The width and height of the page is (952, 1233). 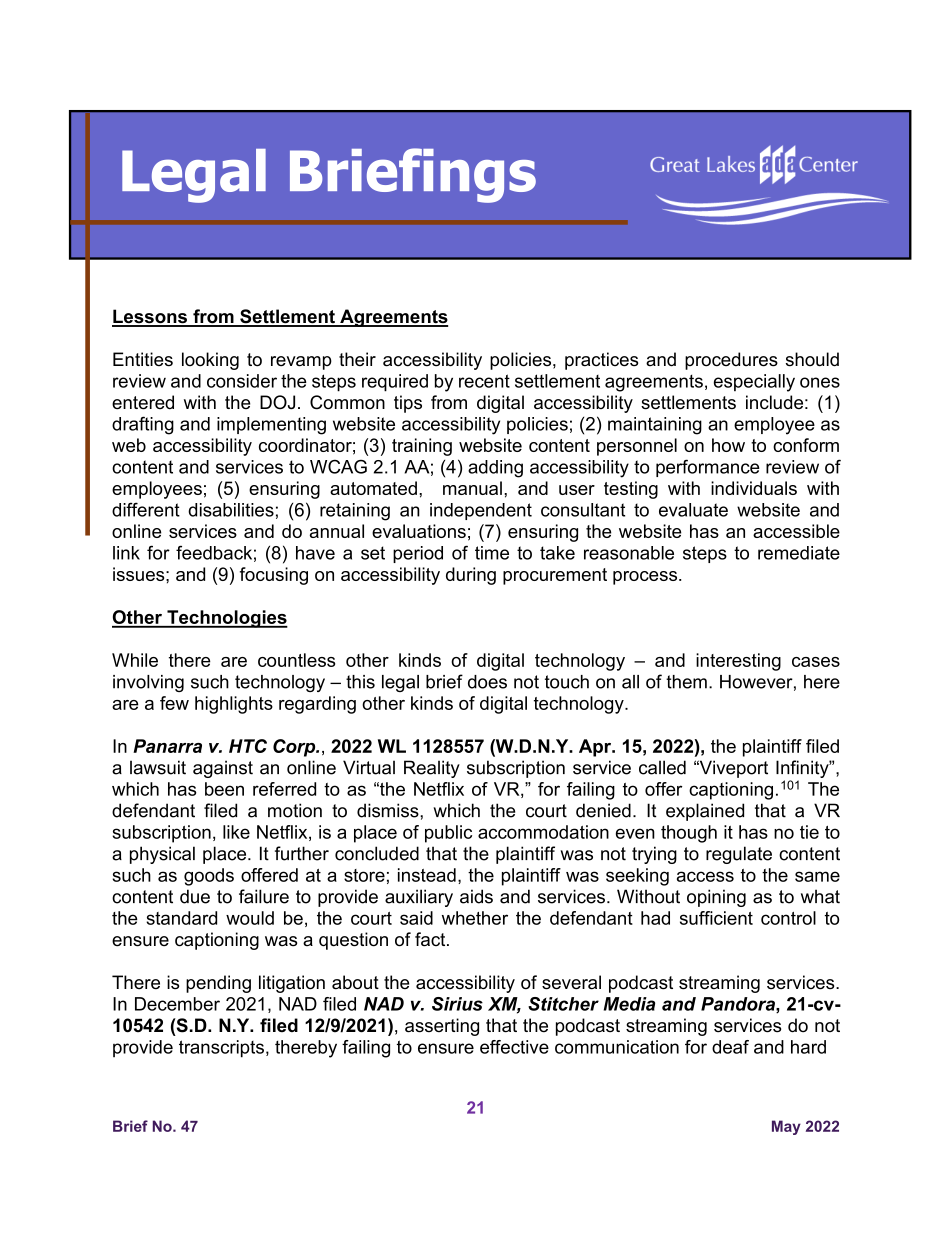 What do you see at coordinates (210, 361) in the page?
I see `looking` at bounding box center [210, 361].
